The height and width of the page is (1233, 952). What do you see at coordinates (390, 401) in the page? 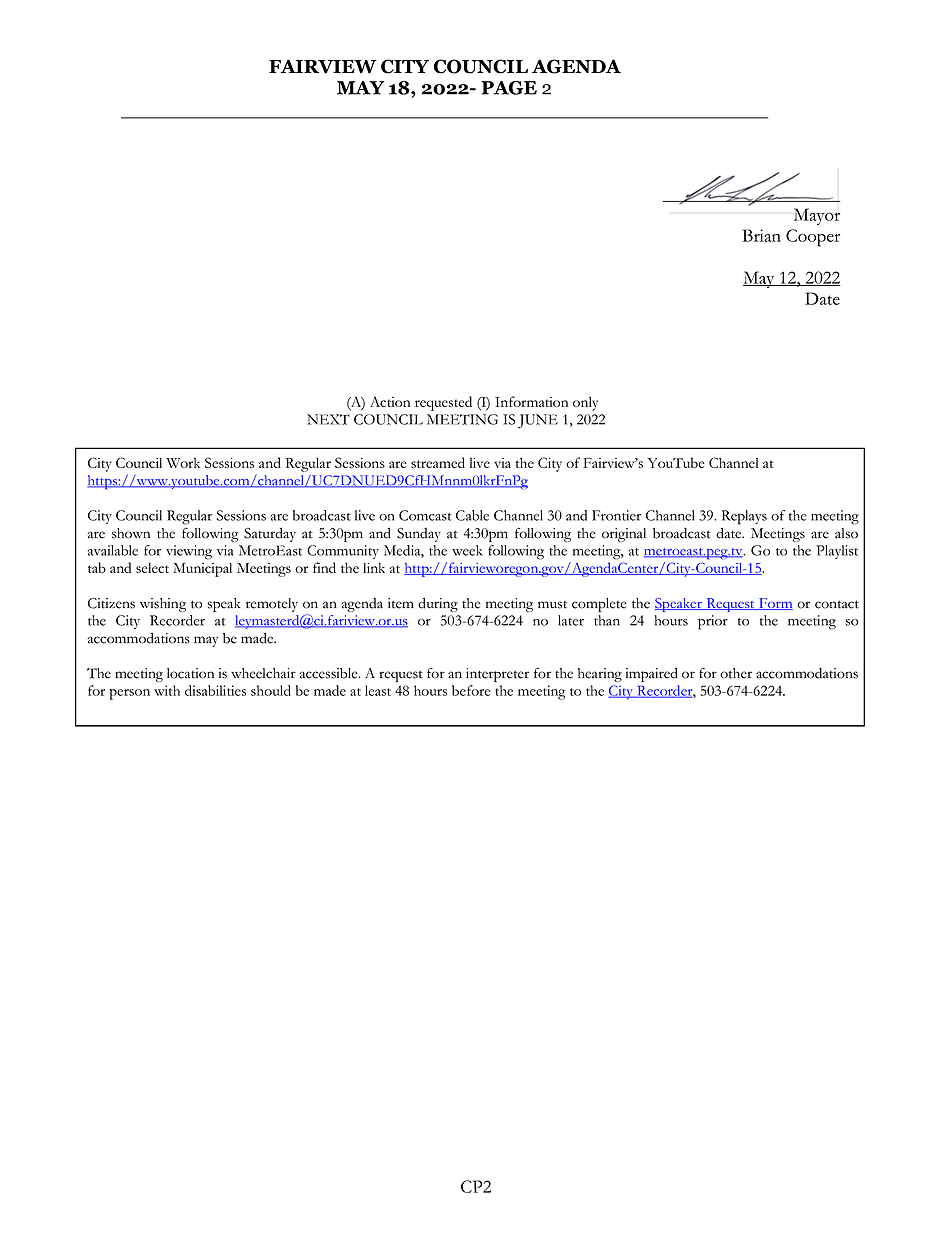
I see `Action` at bounding box center [390, 401].
